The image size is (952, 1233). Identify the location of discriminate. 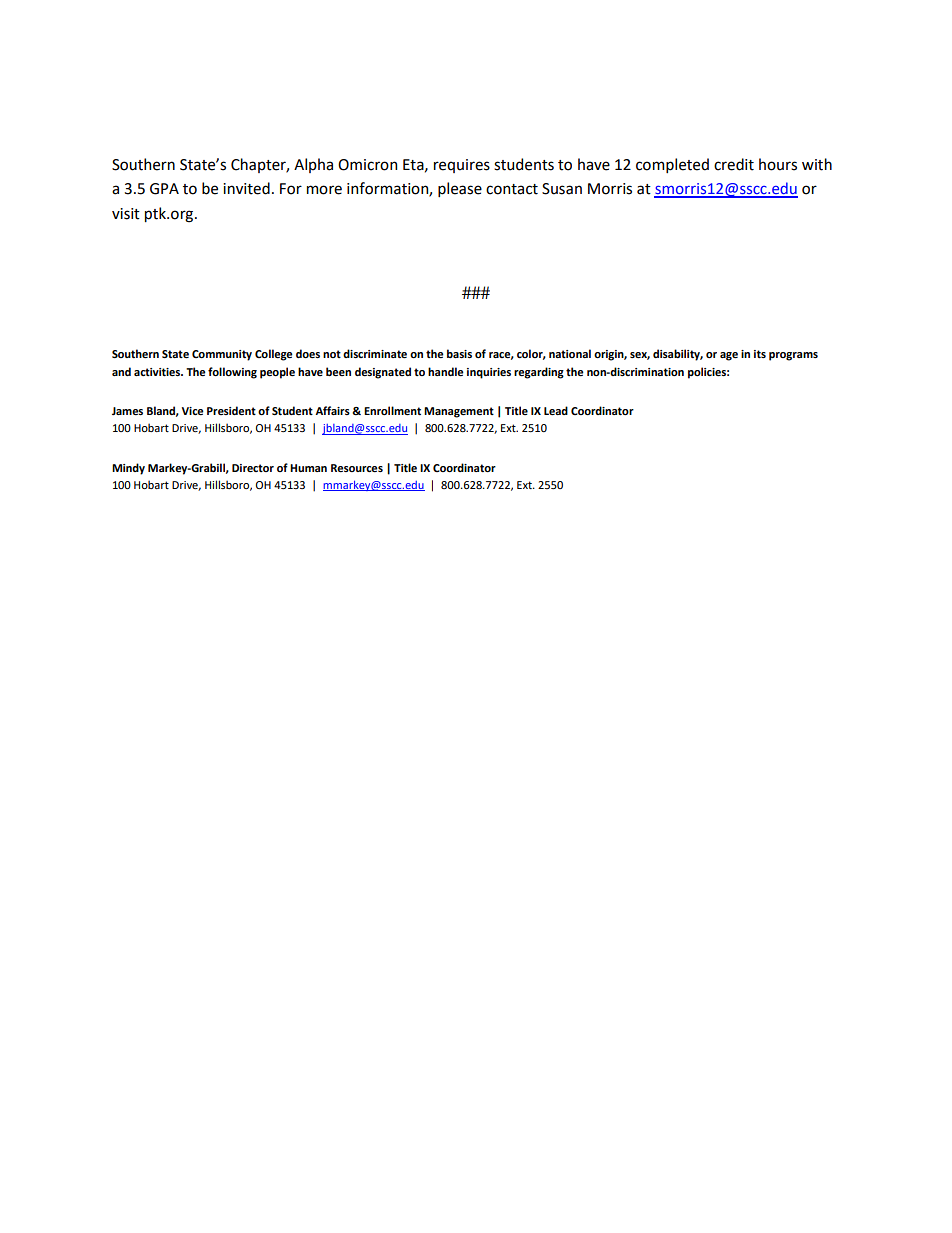
(375, 353).
